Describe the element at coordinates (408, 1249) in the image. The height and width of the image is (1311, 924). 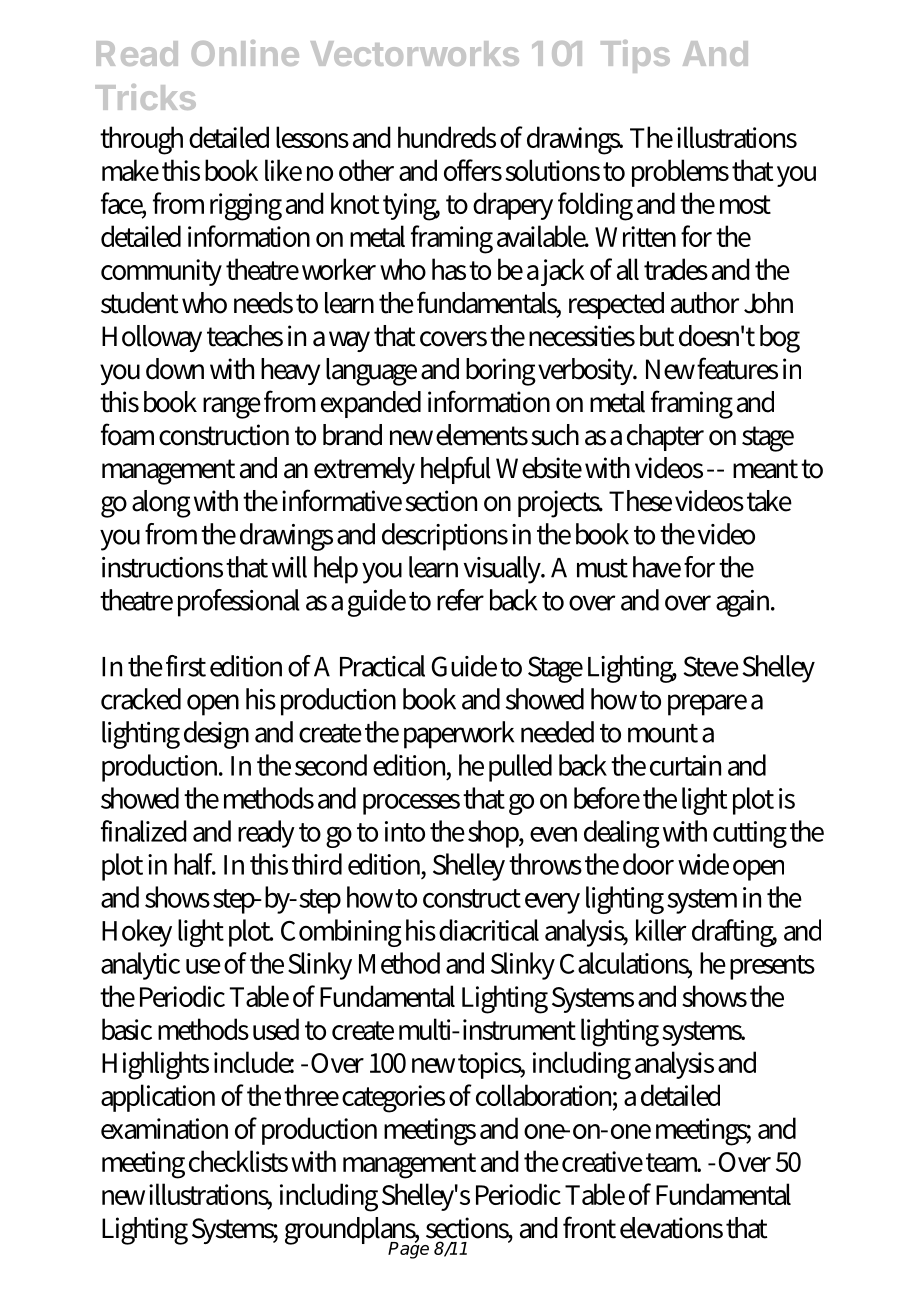
I see `Page` at that location.
